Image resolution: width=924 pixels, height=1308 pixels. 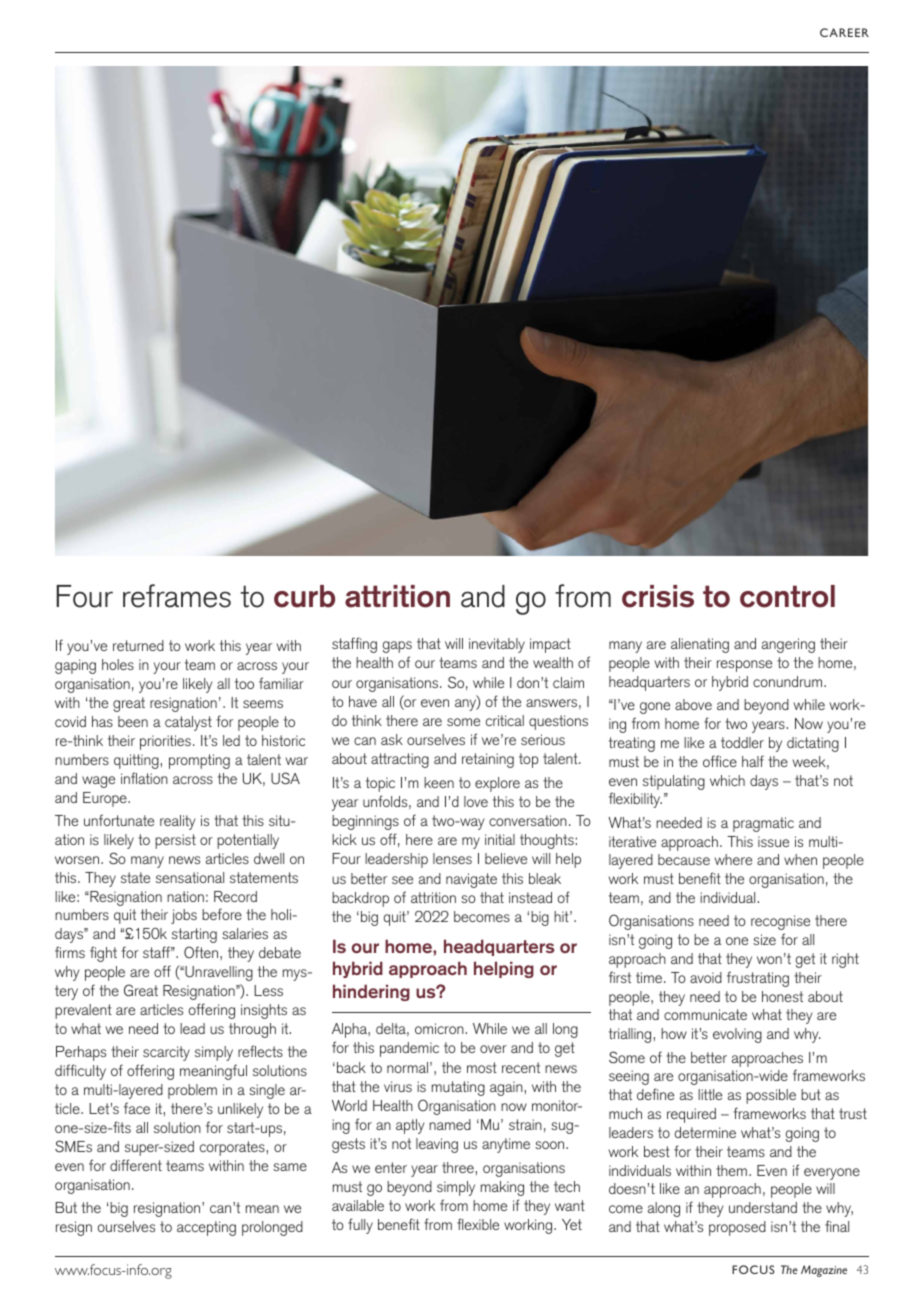 I want to click on returned, so click(x=138, y=645).
